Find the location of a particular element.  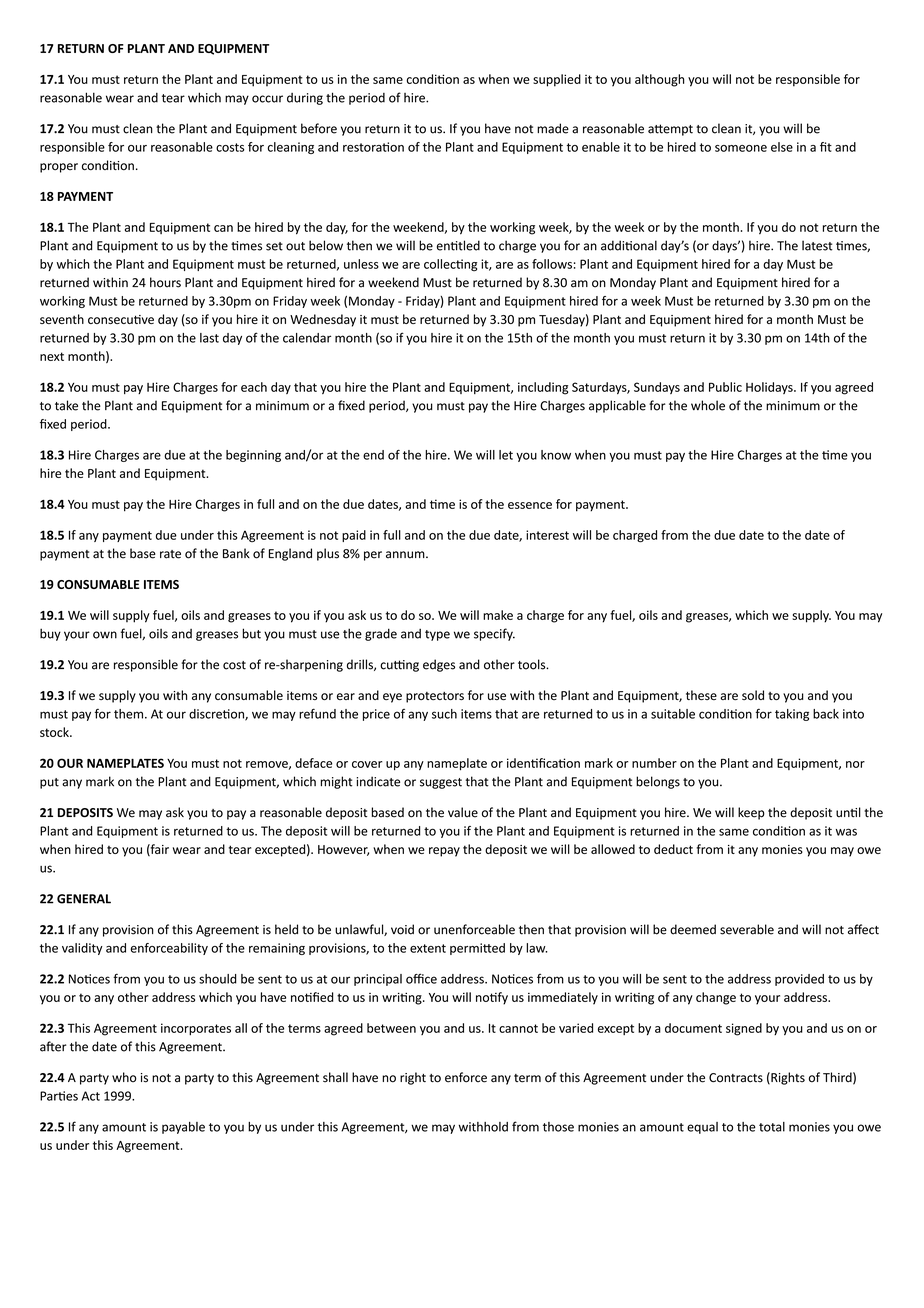

proper is located at coordinates (59, 168).
